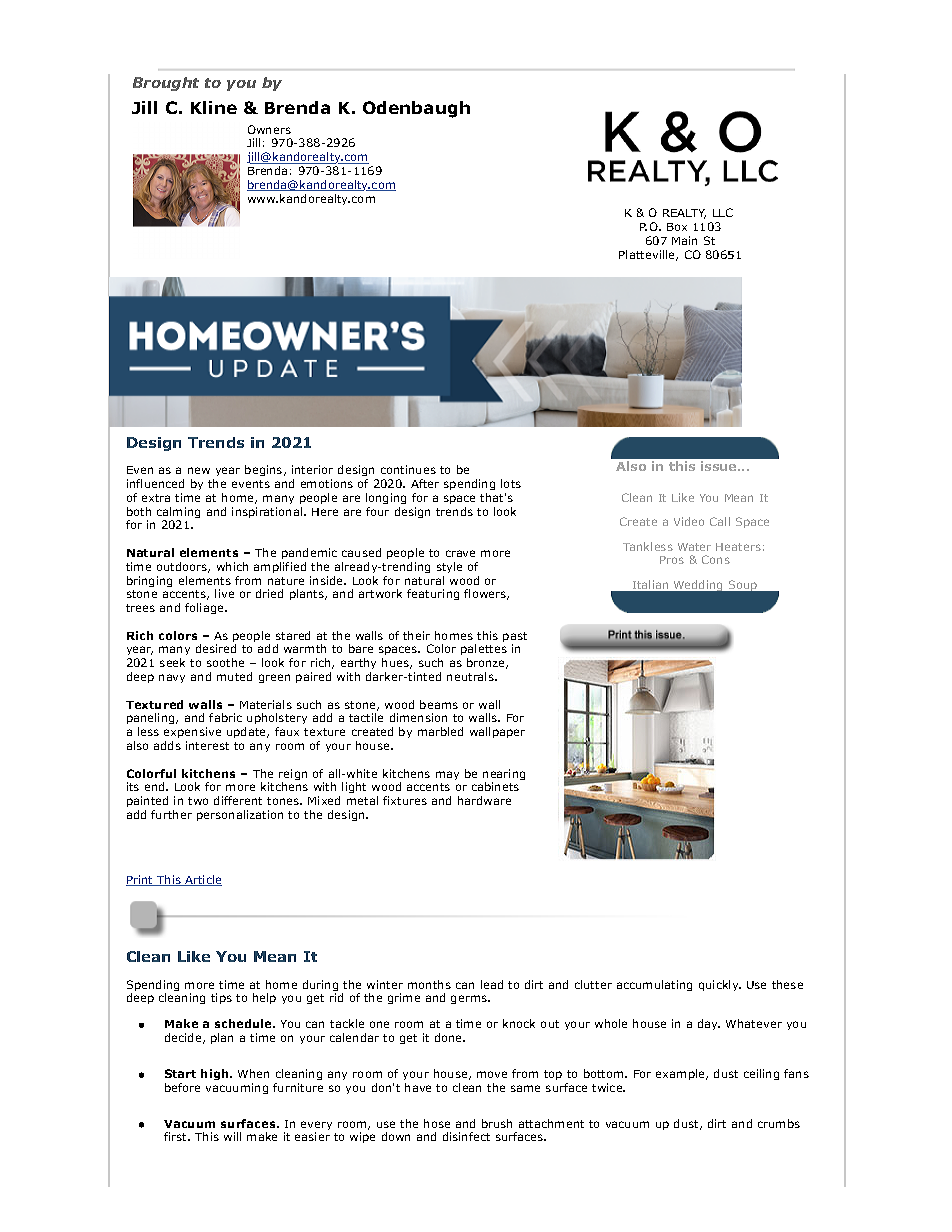 Image resolution: width=952 pixels, height=1232 pixels. Describe the element at coordinates (447, 775) in the image. I see `may` at that location.
